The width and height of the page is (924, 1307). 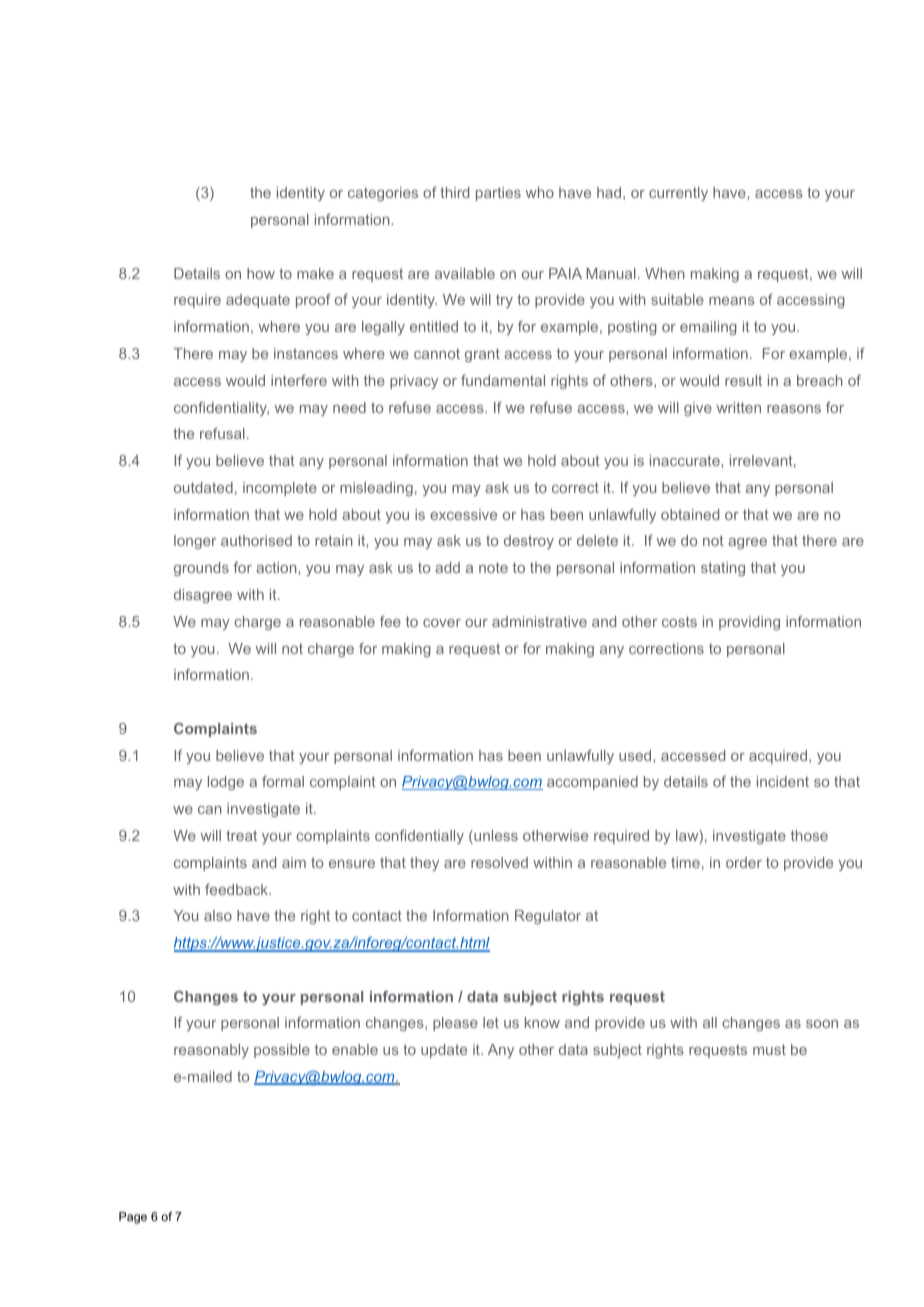 I want to click on providing, so click(x=749, y=623).
